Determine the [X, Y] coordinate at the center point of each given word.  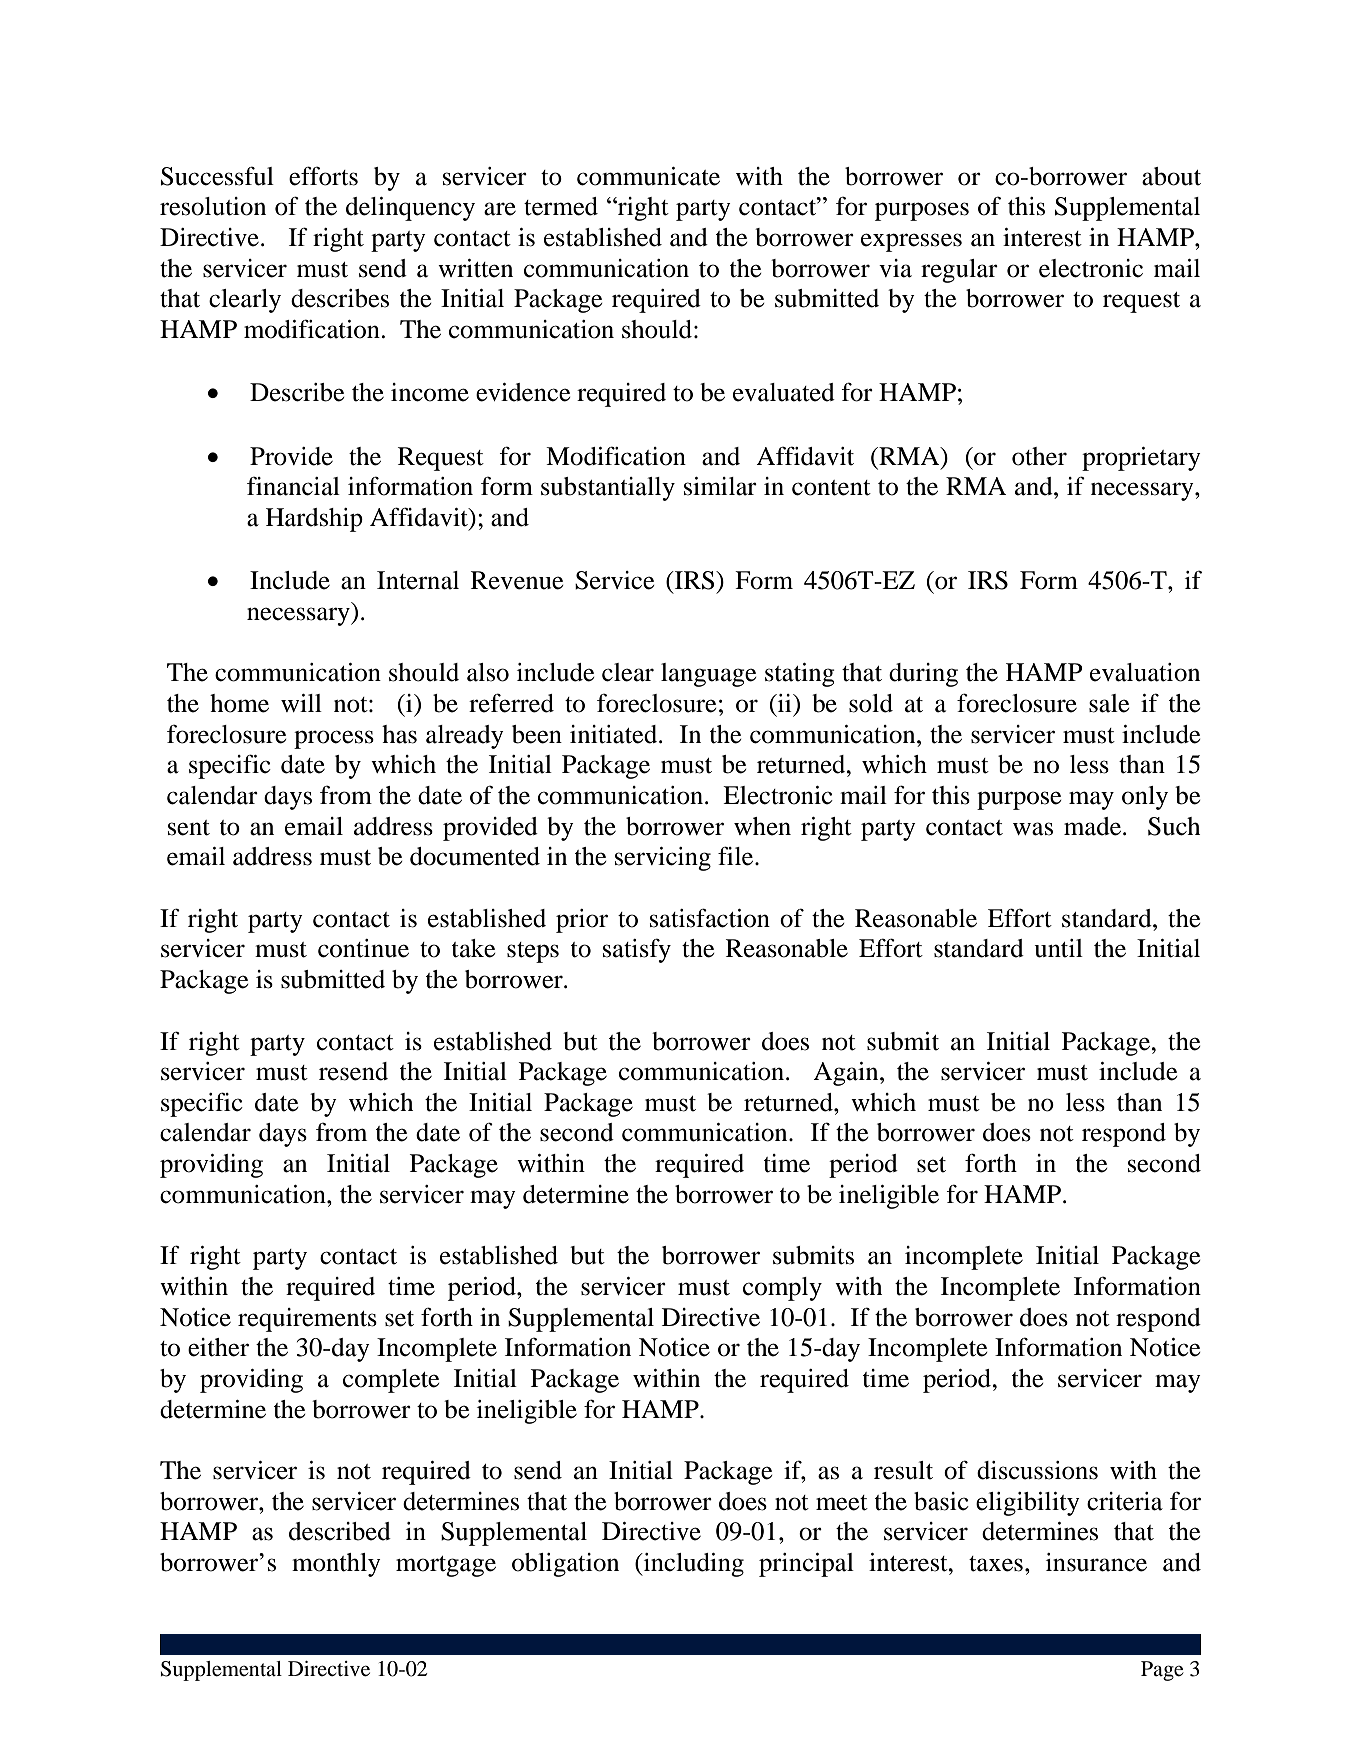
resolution [213, 206]
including [693, 1565]
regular [959, 271]
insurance [1096, 1562]
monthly [336, 1565]
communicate [648, 176]
